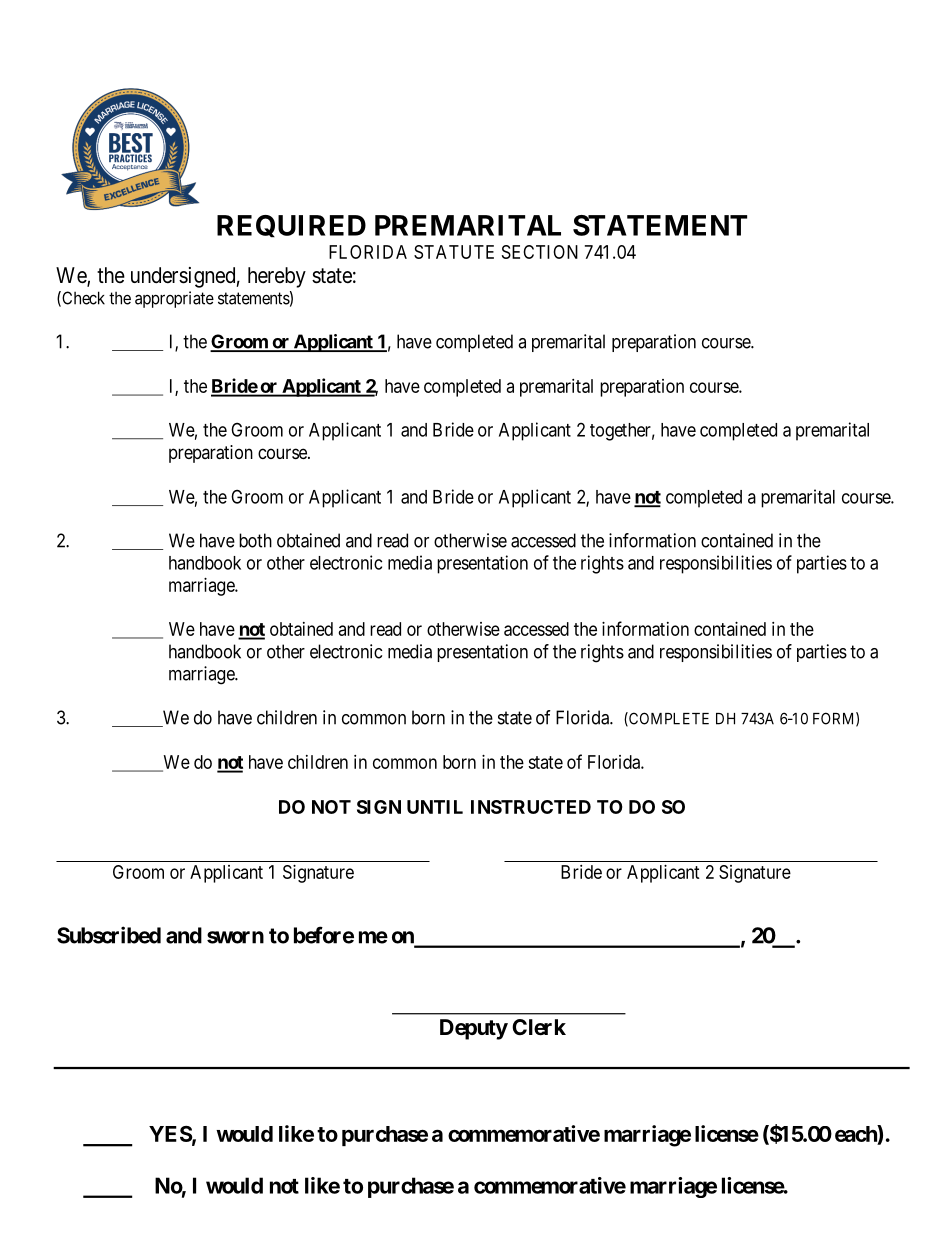 This screenshot has height=1233, width=952. What do you see at coordinates (540, 252) in the screenshot?
I see `SECTION` at bounding box center [540, 252].
